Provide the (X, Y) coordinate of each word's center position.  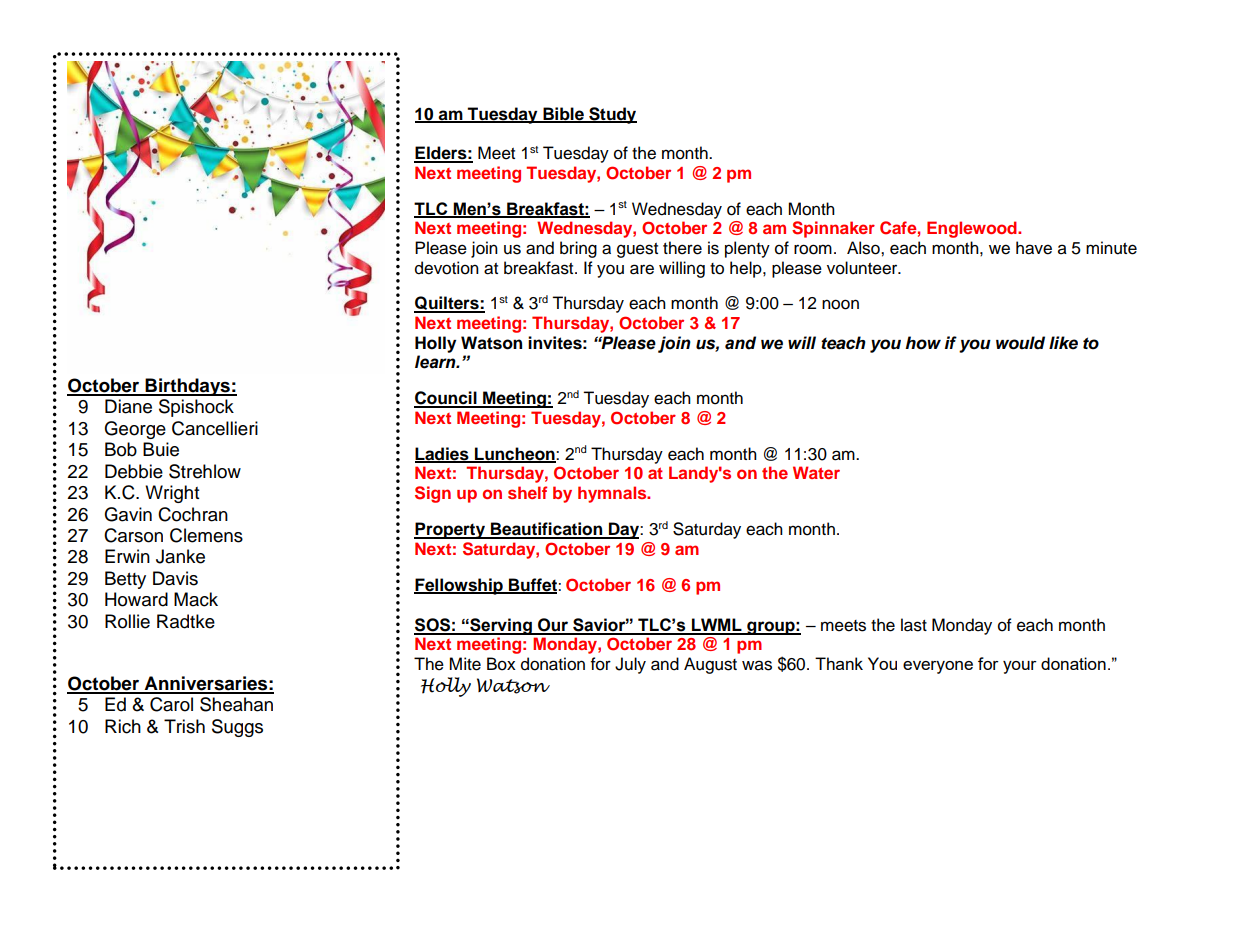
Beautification (547, 530)
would (1020, 343)
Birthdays (188, 387)
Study (612, 115)
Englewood (973, 229)
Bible (563, 114)
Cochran (193, 514)
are (642, 269)
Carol (171, 704)
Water (816, 472)
